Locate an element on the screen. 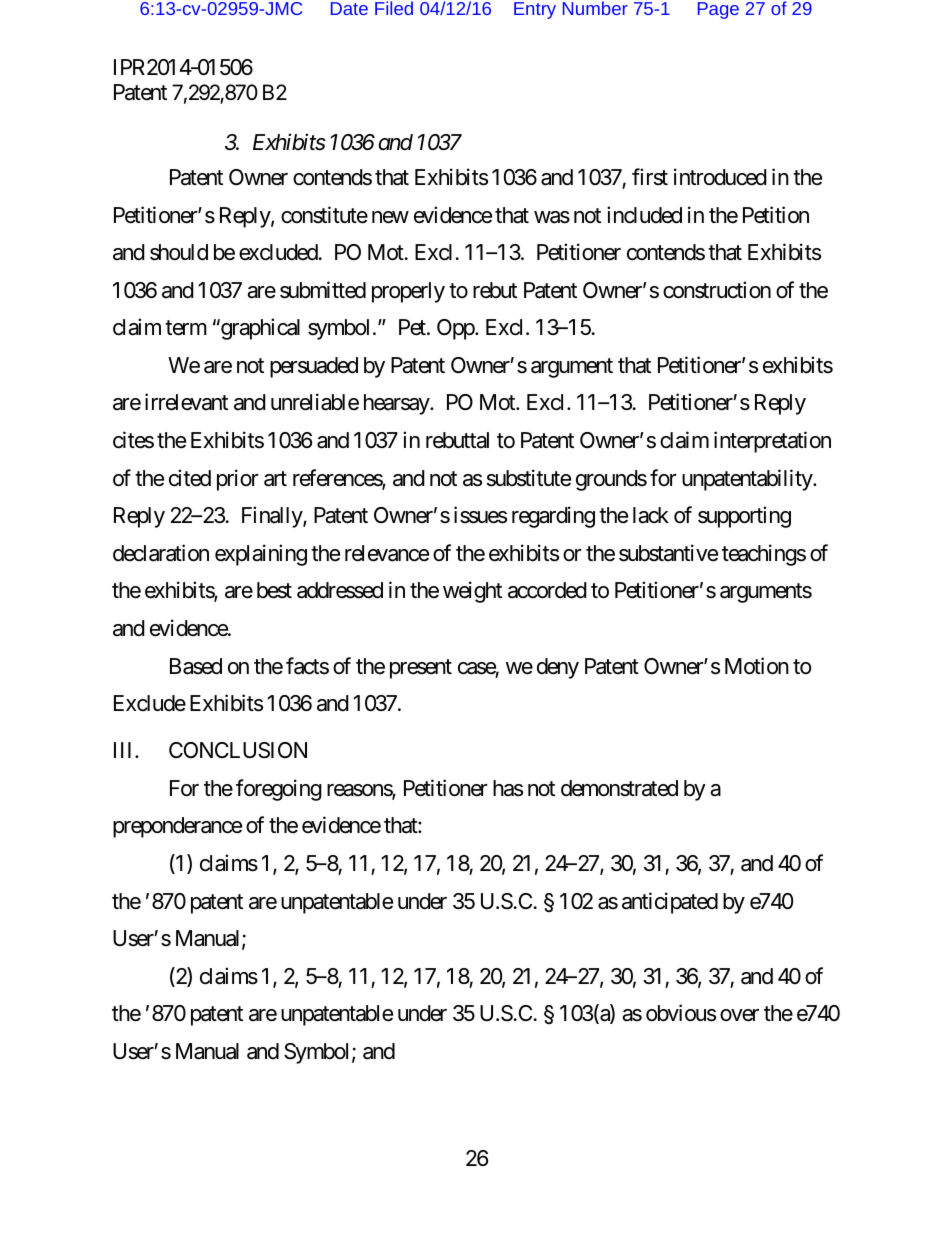 This screenshot has height=1233, width=952. Date is located at coordinates (349, 8).
